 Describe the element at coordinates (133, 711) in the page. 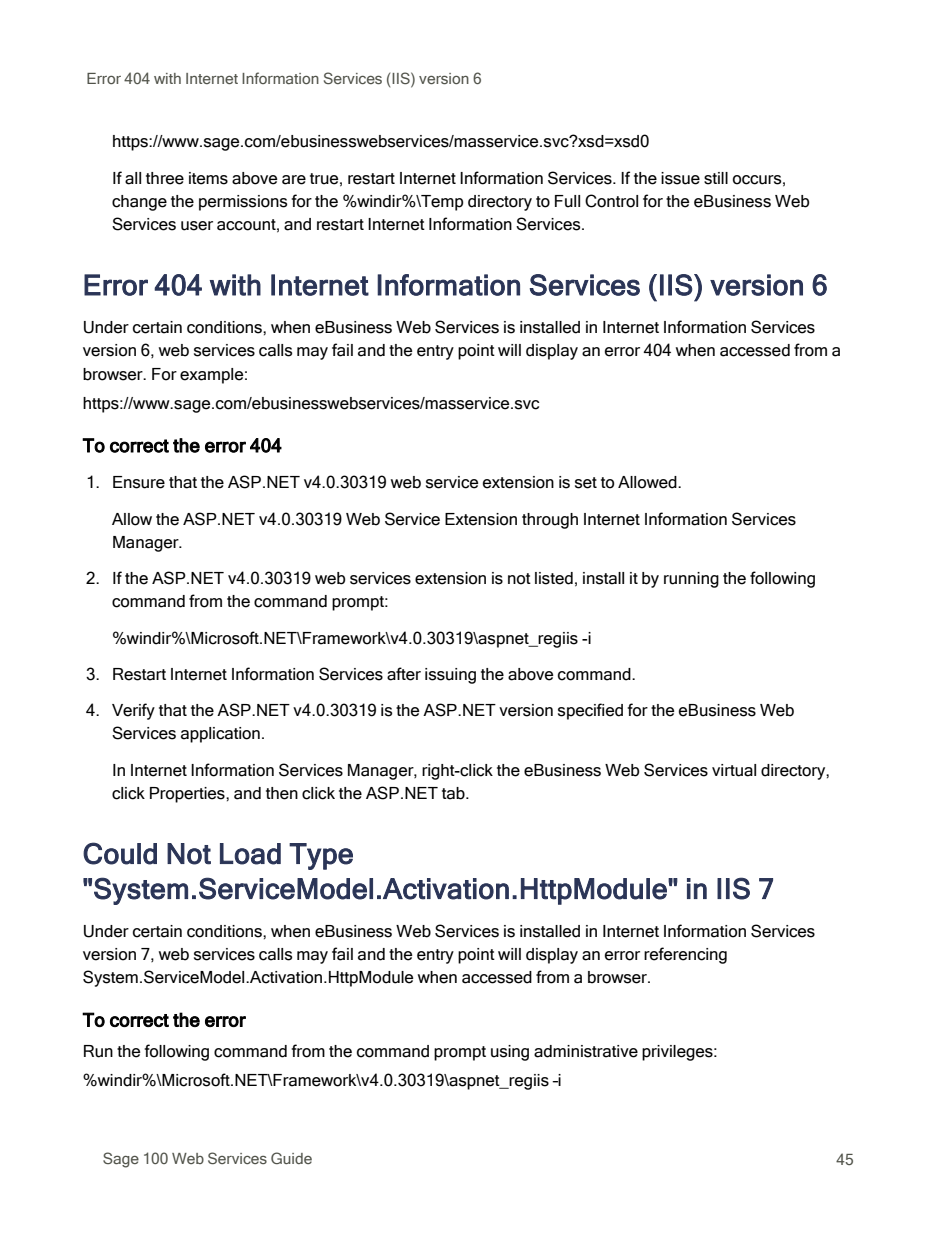

I see `Verify` at that location.
